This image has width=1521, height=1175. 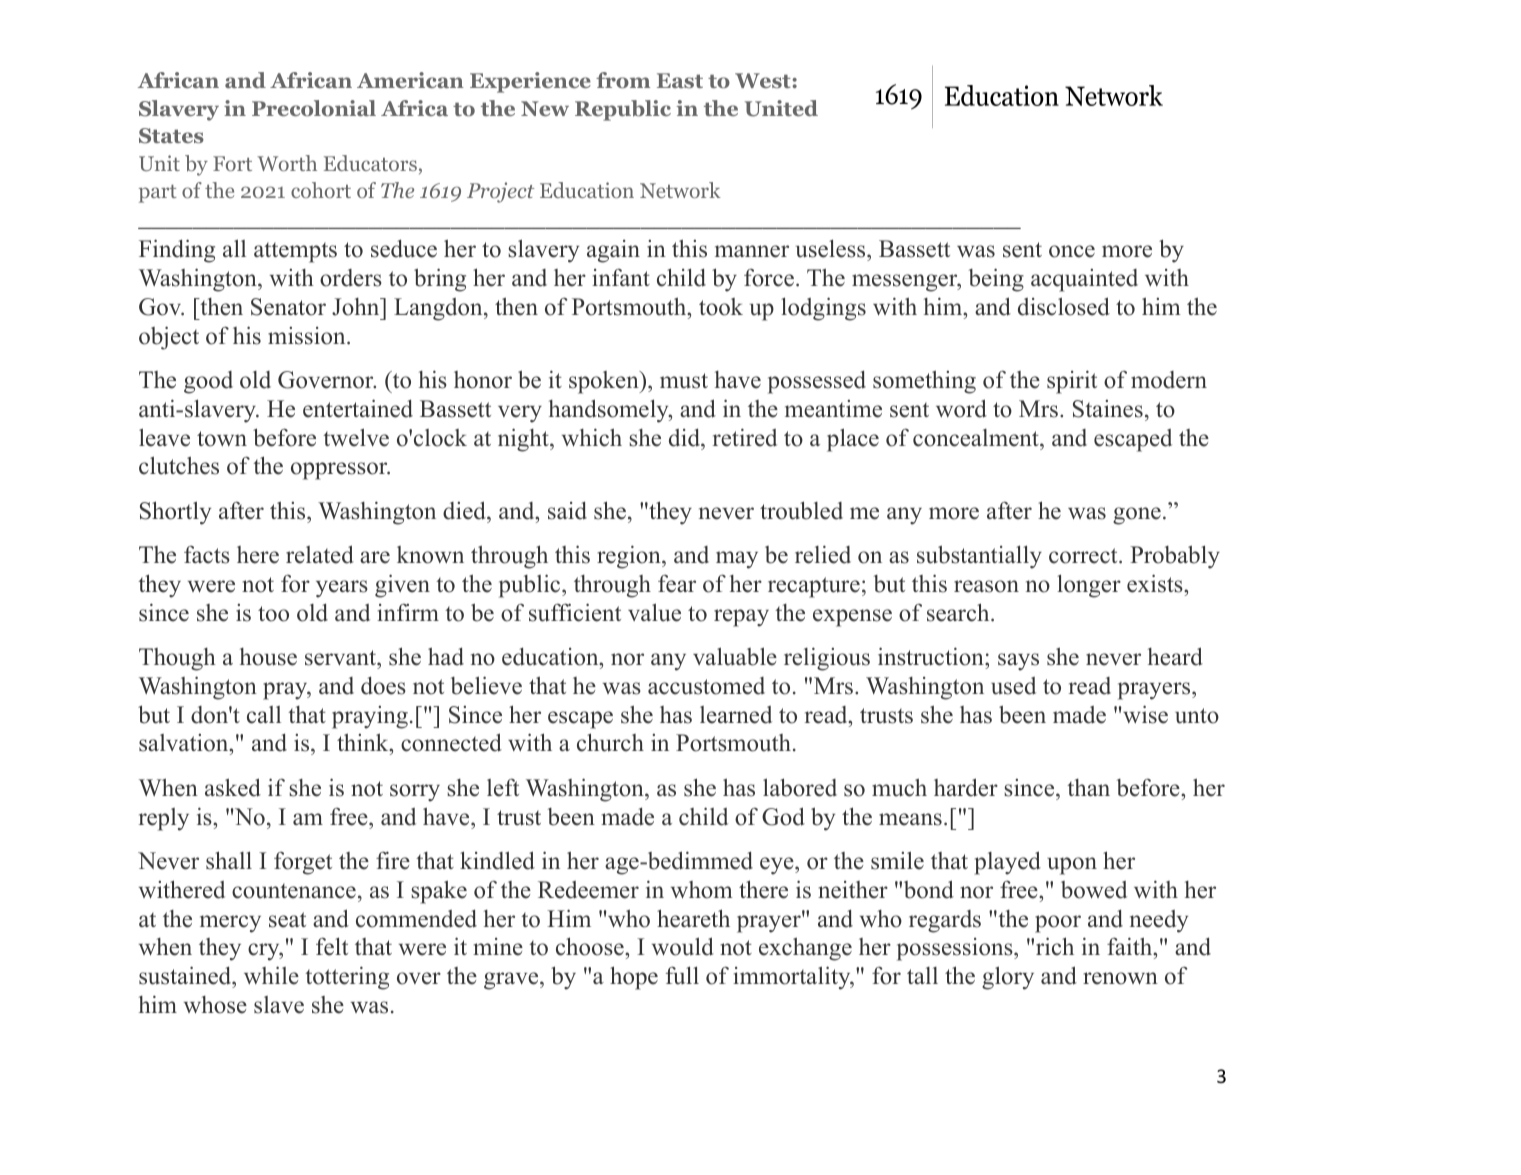 What do you see at coordinates (233, 787) in the image?
I see `asked` at bounding box center [233, 787].
